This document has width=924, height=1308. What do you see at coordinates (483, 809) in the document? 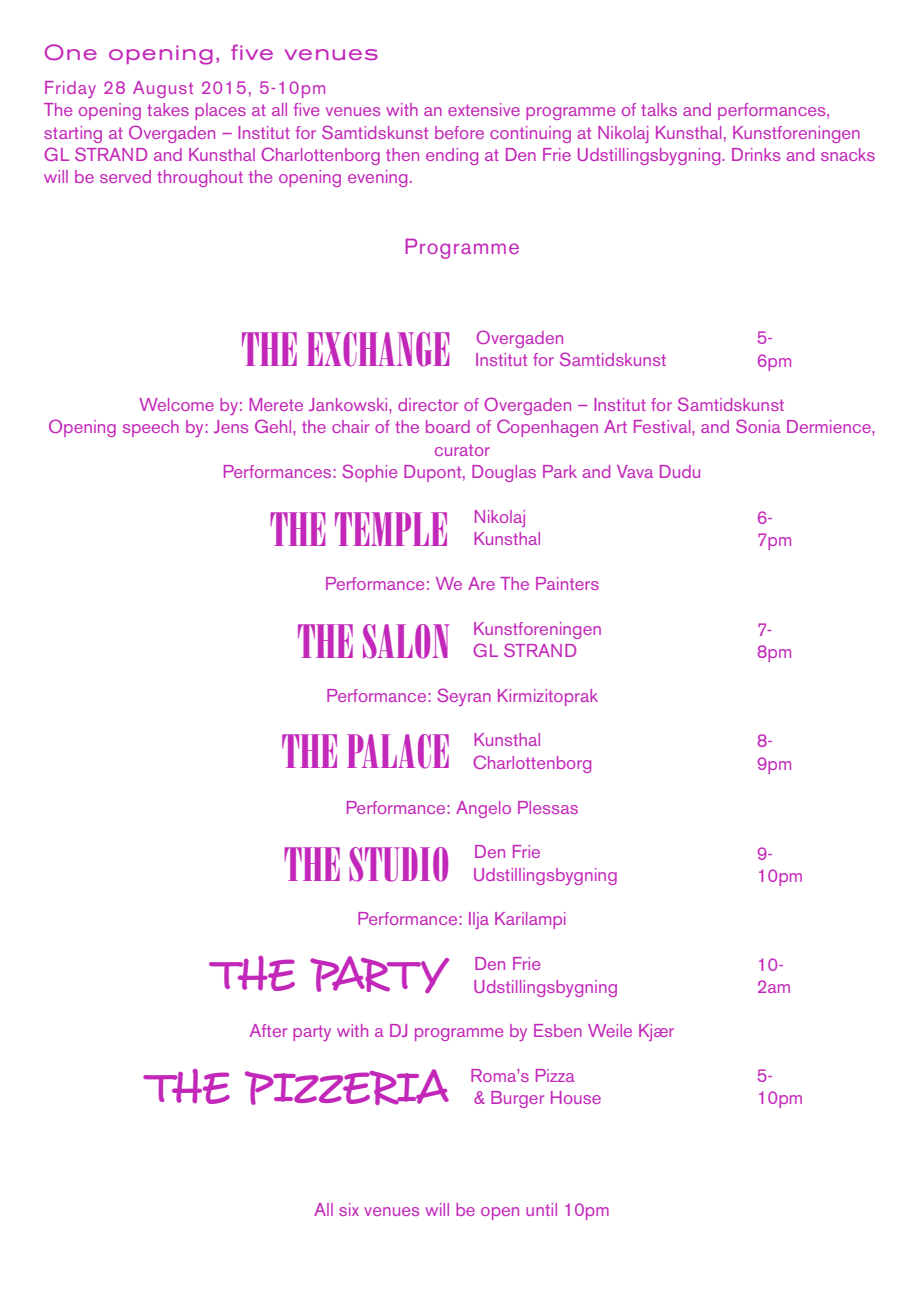
I see `Angelo` at bounding box center [483, 809].
